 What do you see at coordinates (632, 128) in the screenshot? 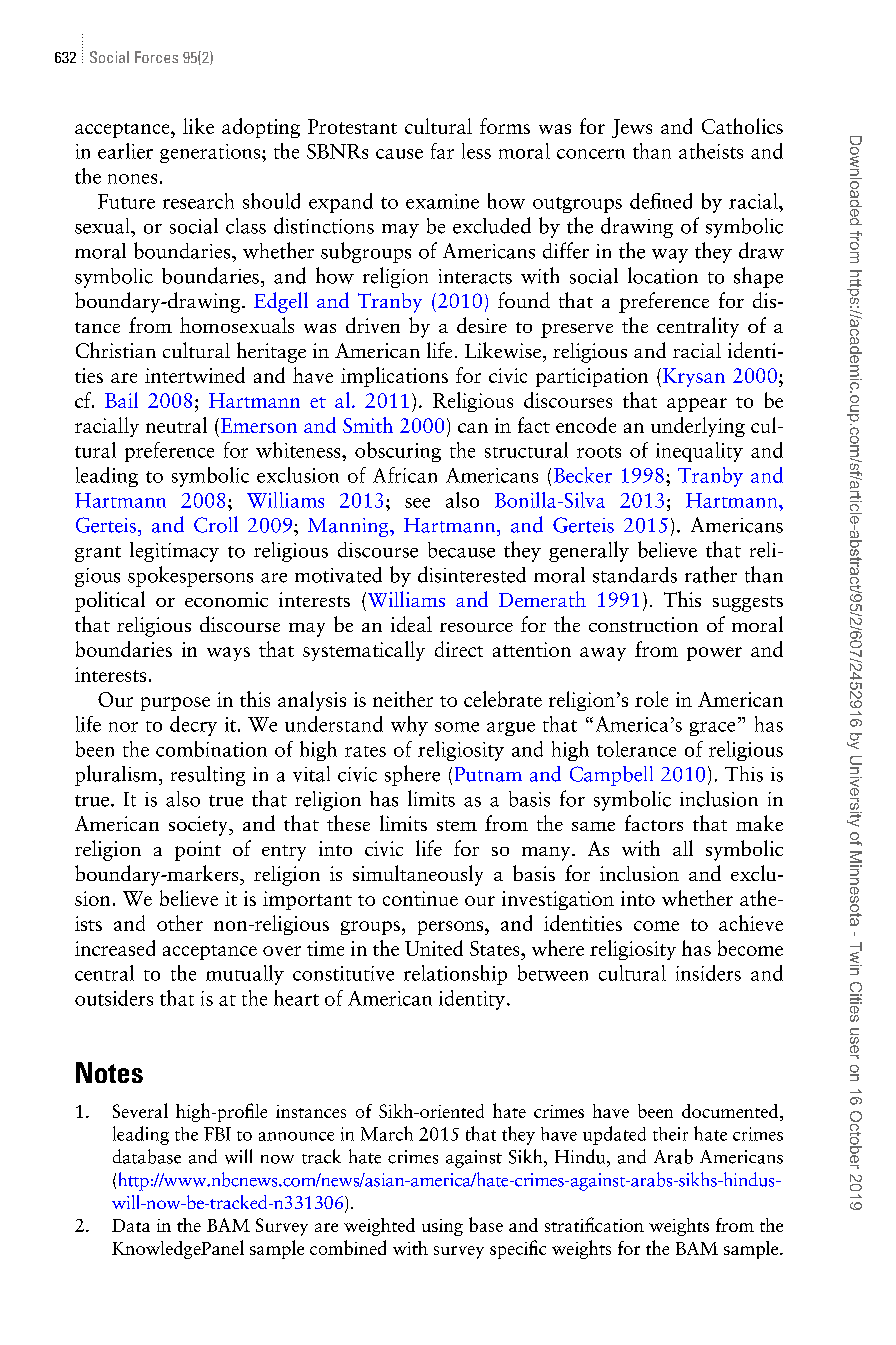
I see `Jews` at bounding box center [632, 128].
